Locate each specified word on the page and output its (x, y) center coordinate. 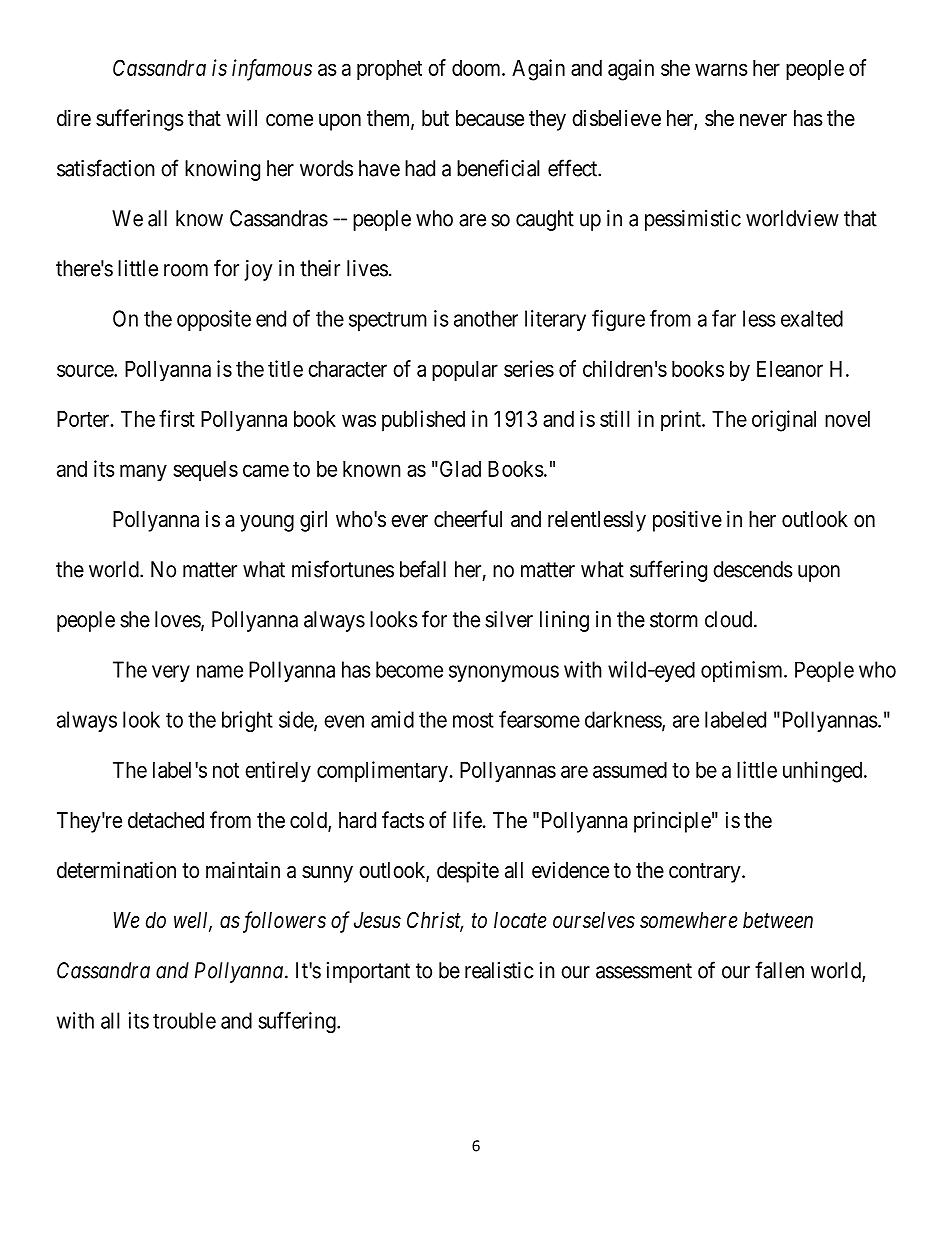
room (186, 270)
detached (166, 820)
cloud (730, 619)
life (467, 820)
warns (721, 69)
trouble (184, 1020)
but (435, 118)
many (143, 473)
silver (509, 619)
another (486, 318)
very (171, 673)
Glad (459, 468)
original (784, 421)
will (241, 117)
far (724, 318)
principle (672, 822)
